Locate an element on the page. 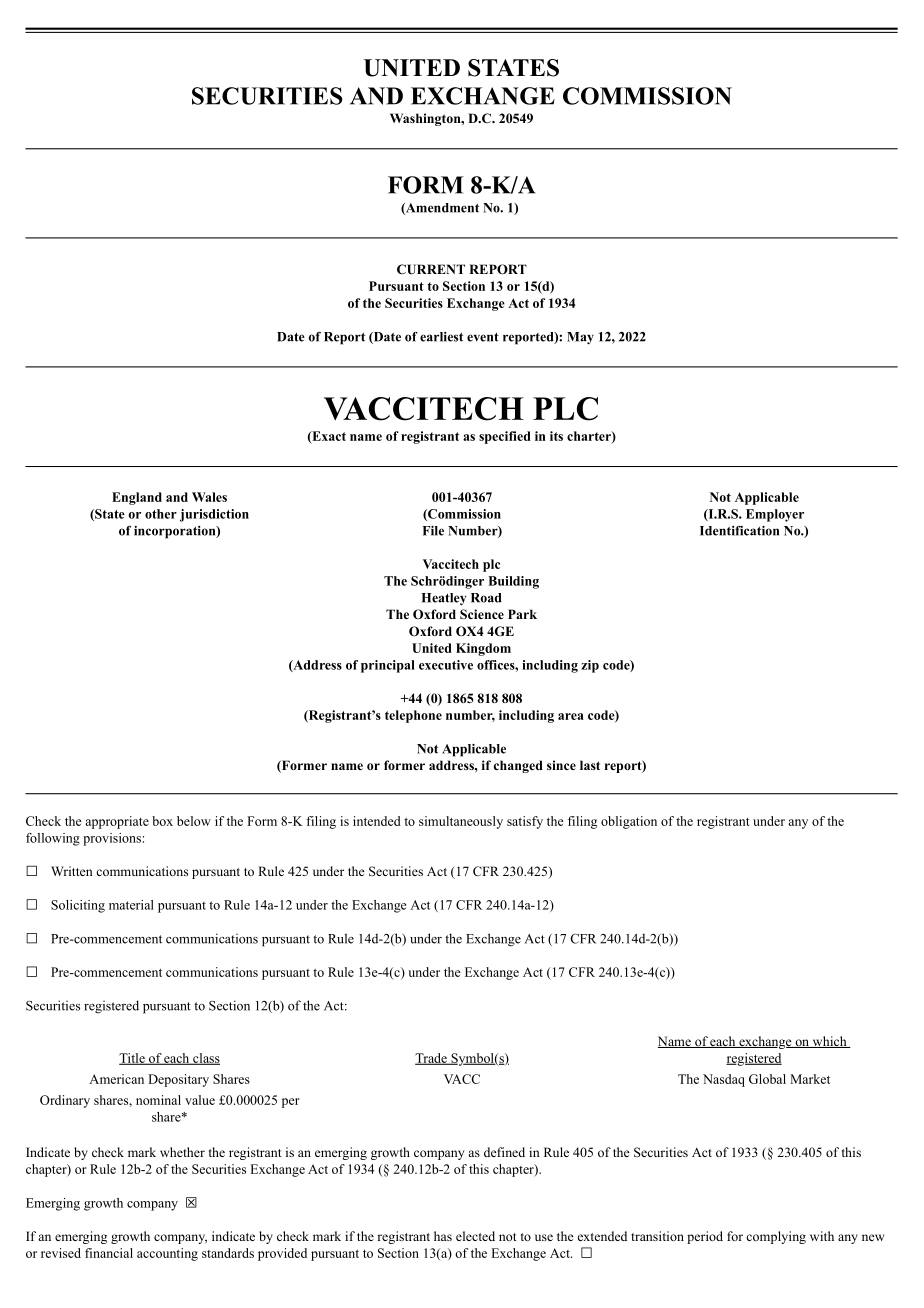  earliest is located at coordinates (441, 337).
